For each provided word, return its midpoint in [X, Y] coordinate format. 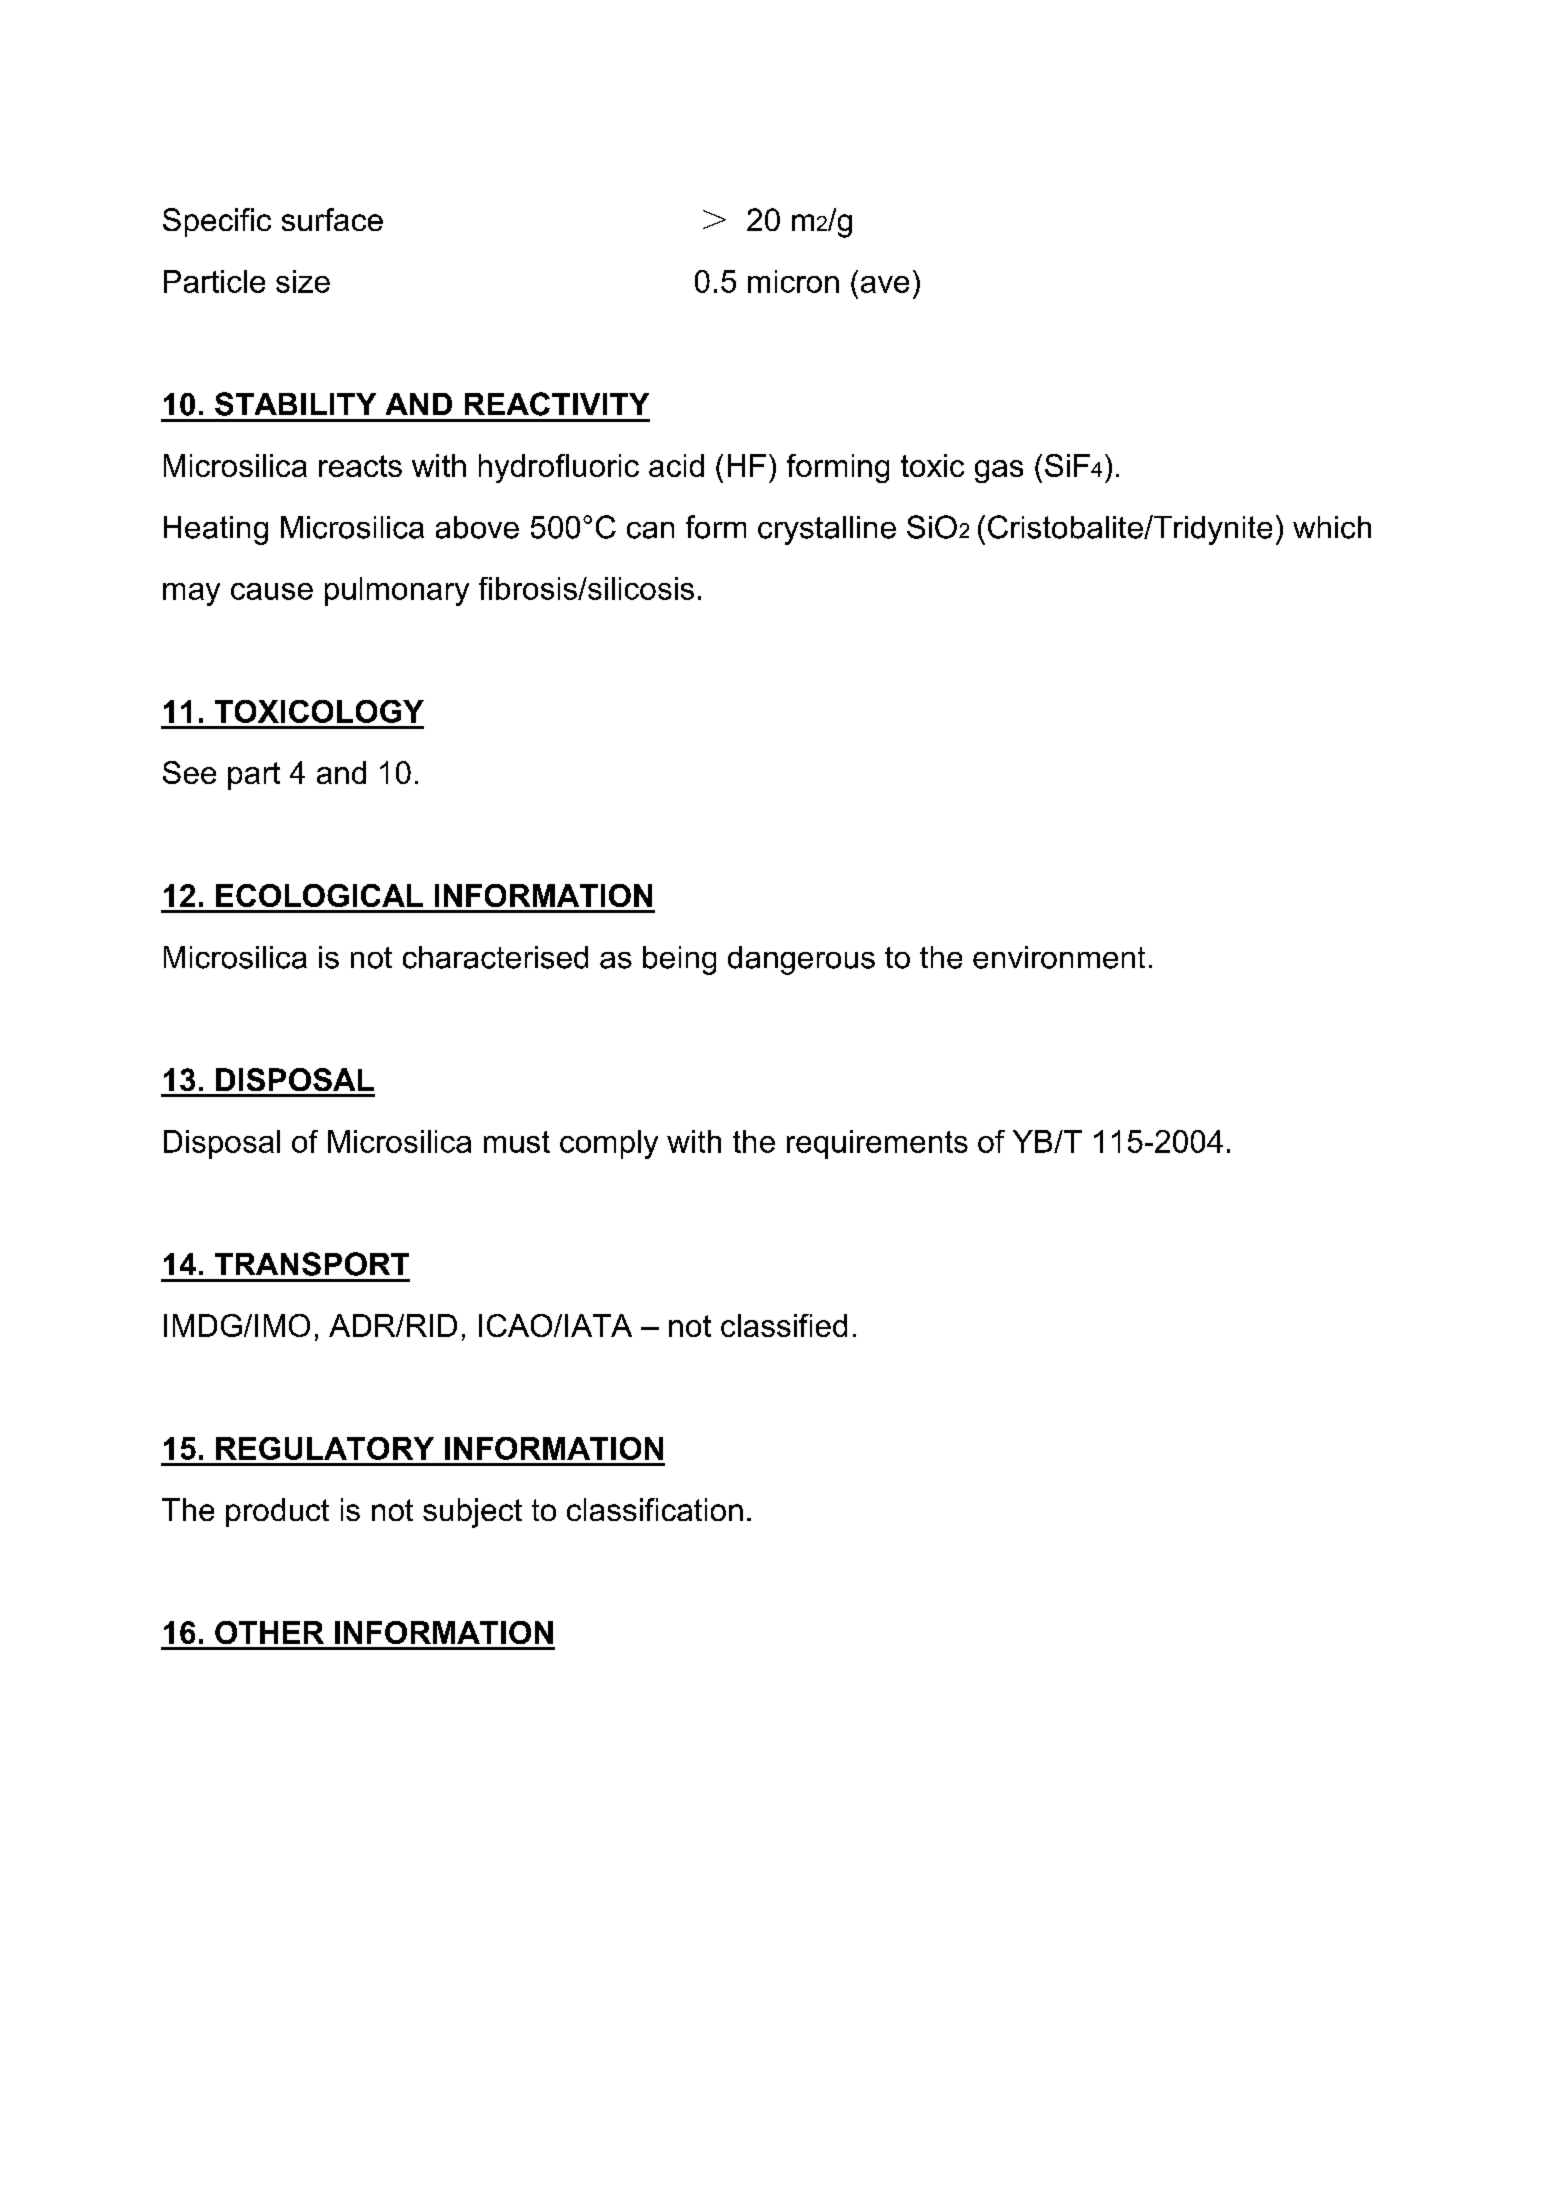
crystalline [827, 530]
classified [784, 1325]
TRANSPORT [312, 1264]
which [1332, 527]
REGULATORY [325, 1448]
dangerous [801, 960]
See [189, 772]
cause [272, 591]
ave [885, 284]
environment [1059, 957]
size [303, 281]
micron [793, 281]
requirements [877, 1144]
